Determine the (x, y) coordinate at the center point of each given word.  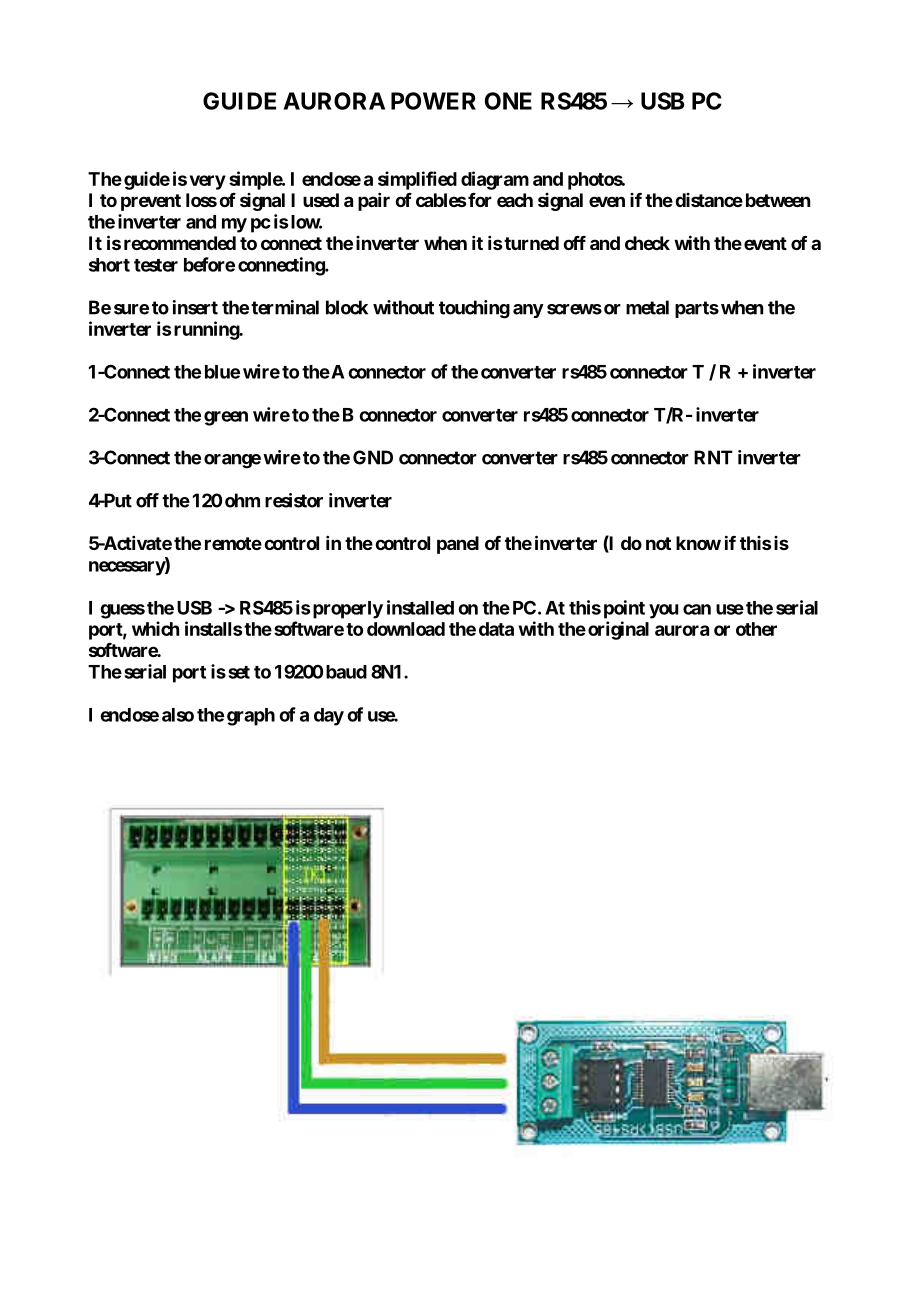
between (778, 200)
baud (346, 672)
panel (458, 545)
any (528, 311)
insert (195, 307)
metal (647, 307)
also (178, 715)
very (208, 182)
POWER (433, 101)
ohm (242, 500)
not (658, 543)
